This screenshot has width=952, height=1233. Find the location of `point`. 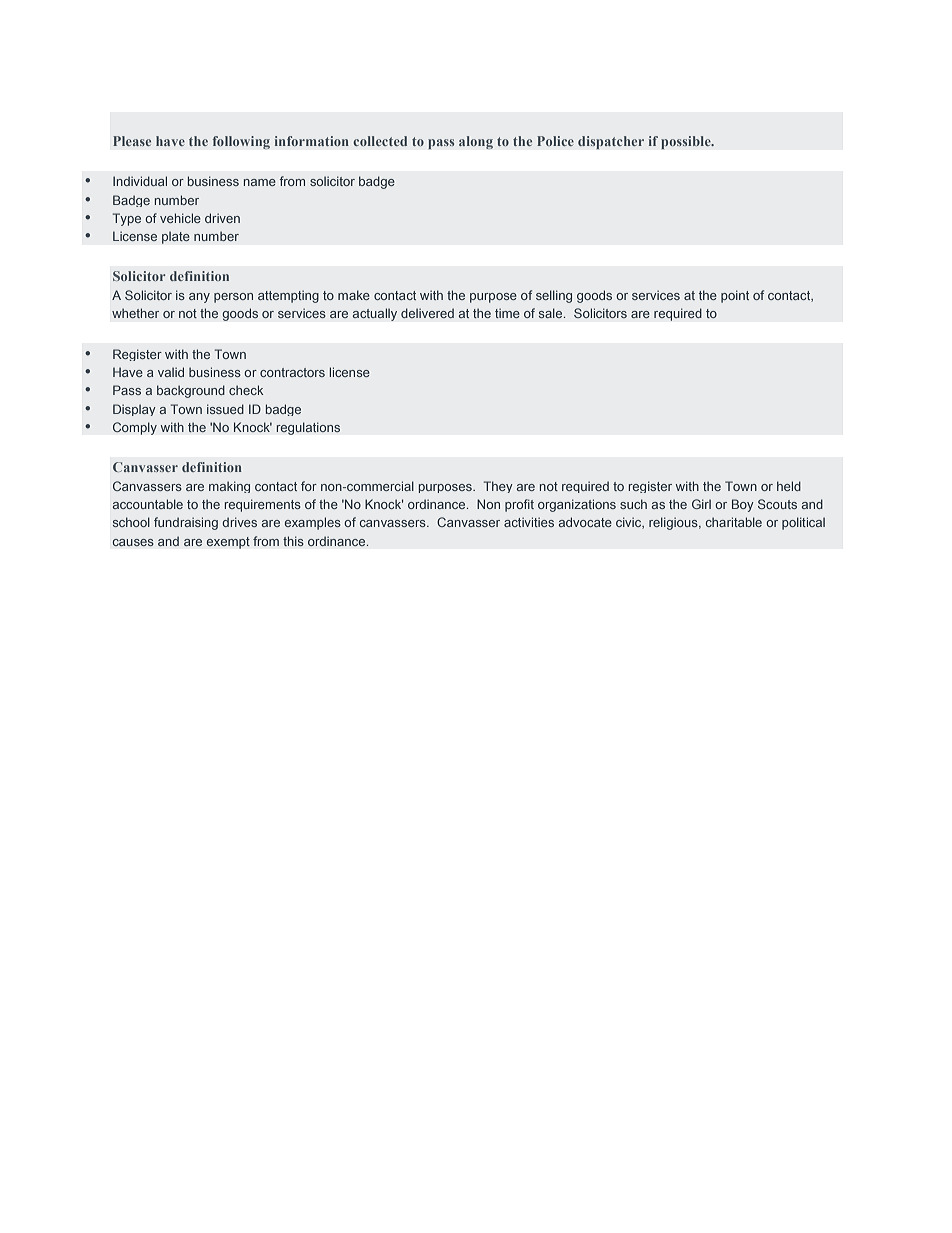

point is located at coordinates (735, 296).
